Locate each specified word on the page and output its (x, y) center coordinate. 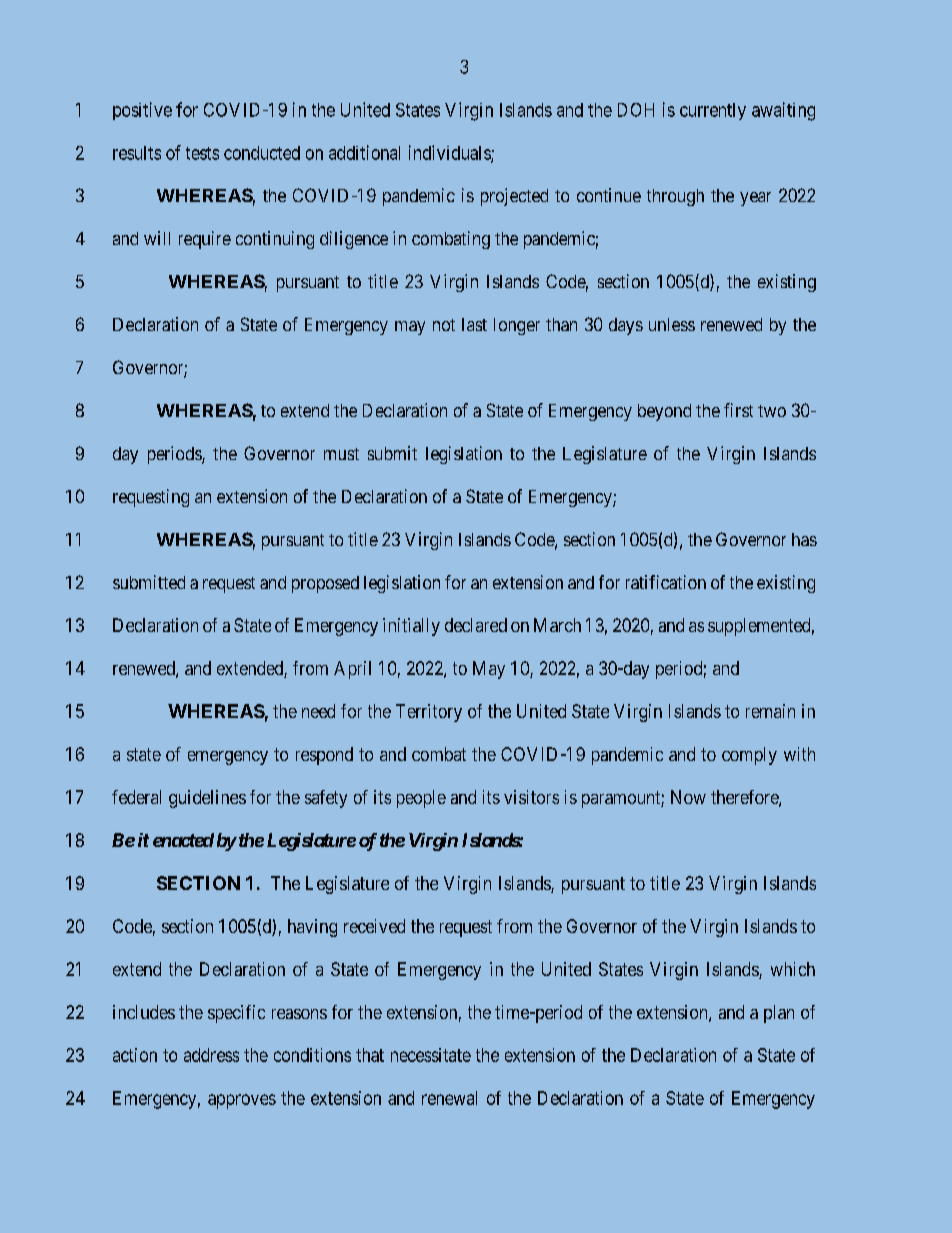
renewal (449, 1098)
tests (202, 153)
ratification (666, 582)
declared (476, 625)
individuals (450, 153)
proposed (325, 584)
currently (713, 111)
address (211, 1055)
